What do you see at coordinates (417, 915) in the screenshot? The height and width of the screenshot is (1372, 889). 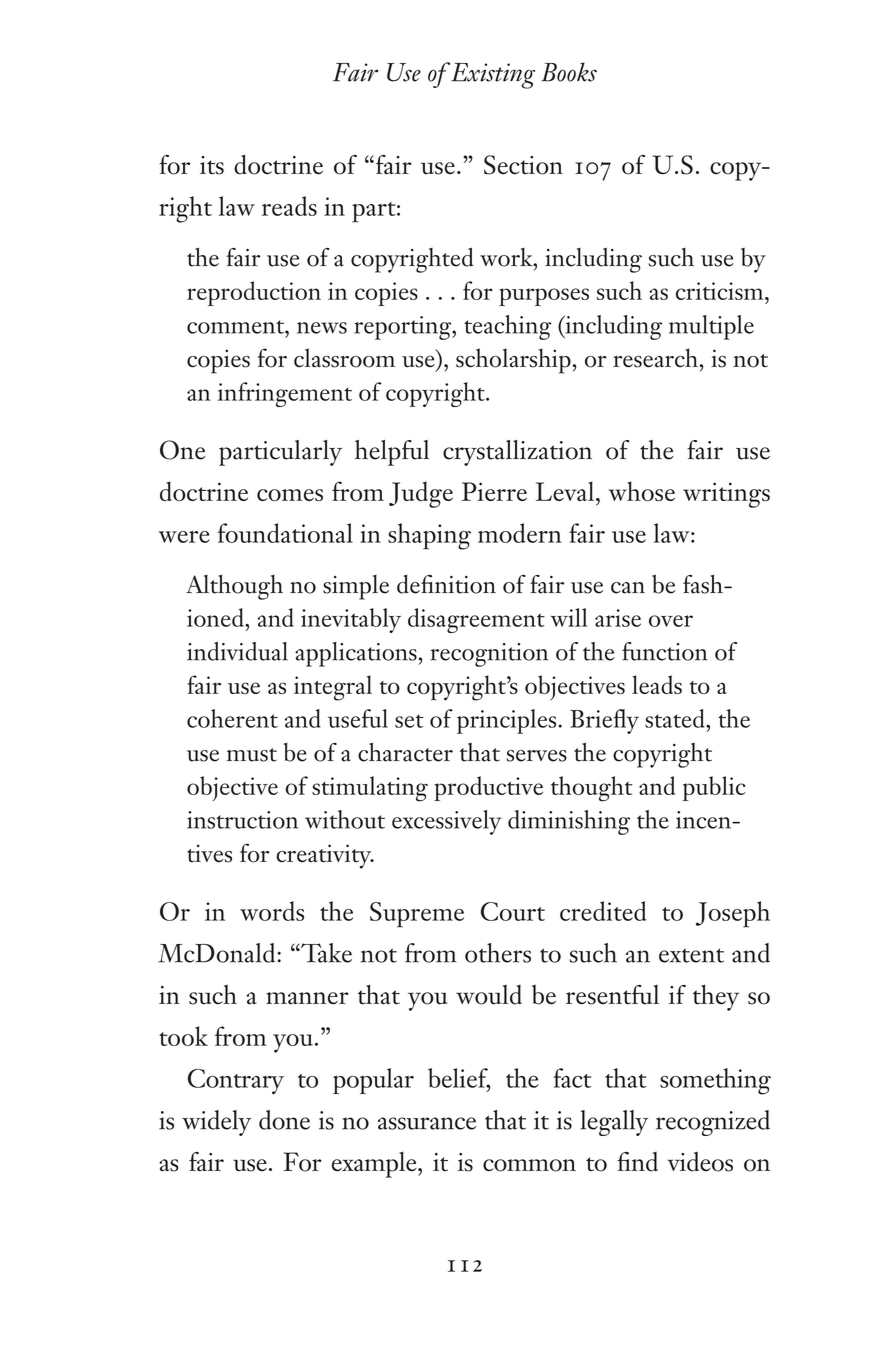 I see `Supreme` at bounding box center [417, 915].
